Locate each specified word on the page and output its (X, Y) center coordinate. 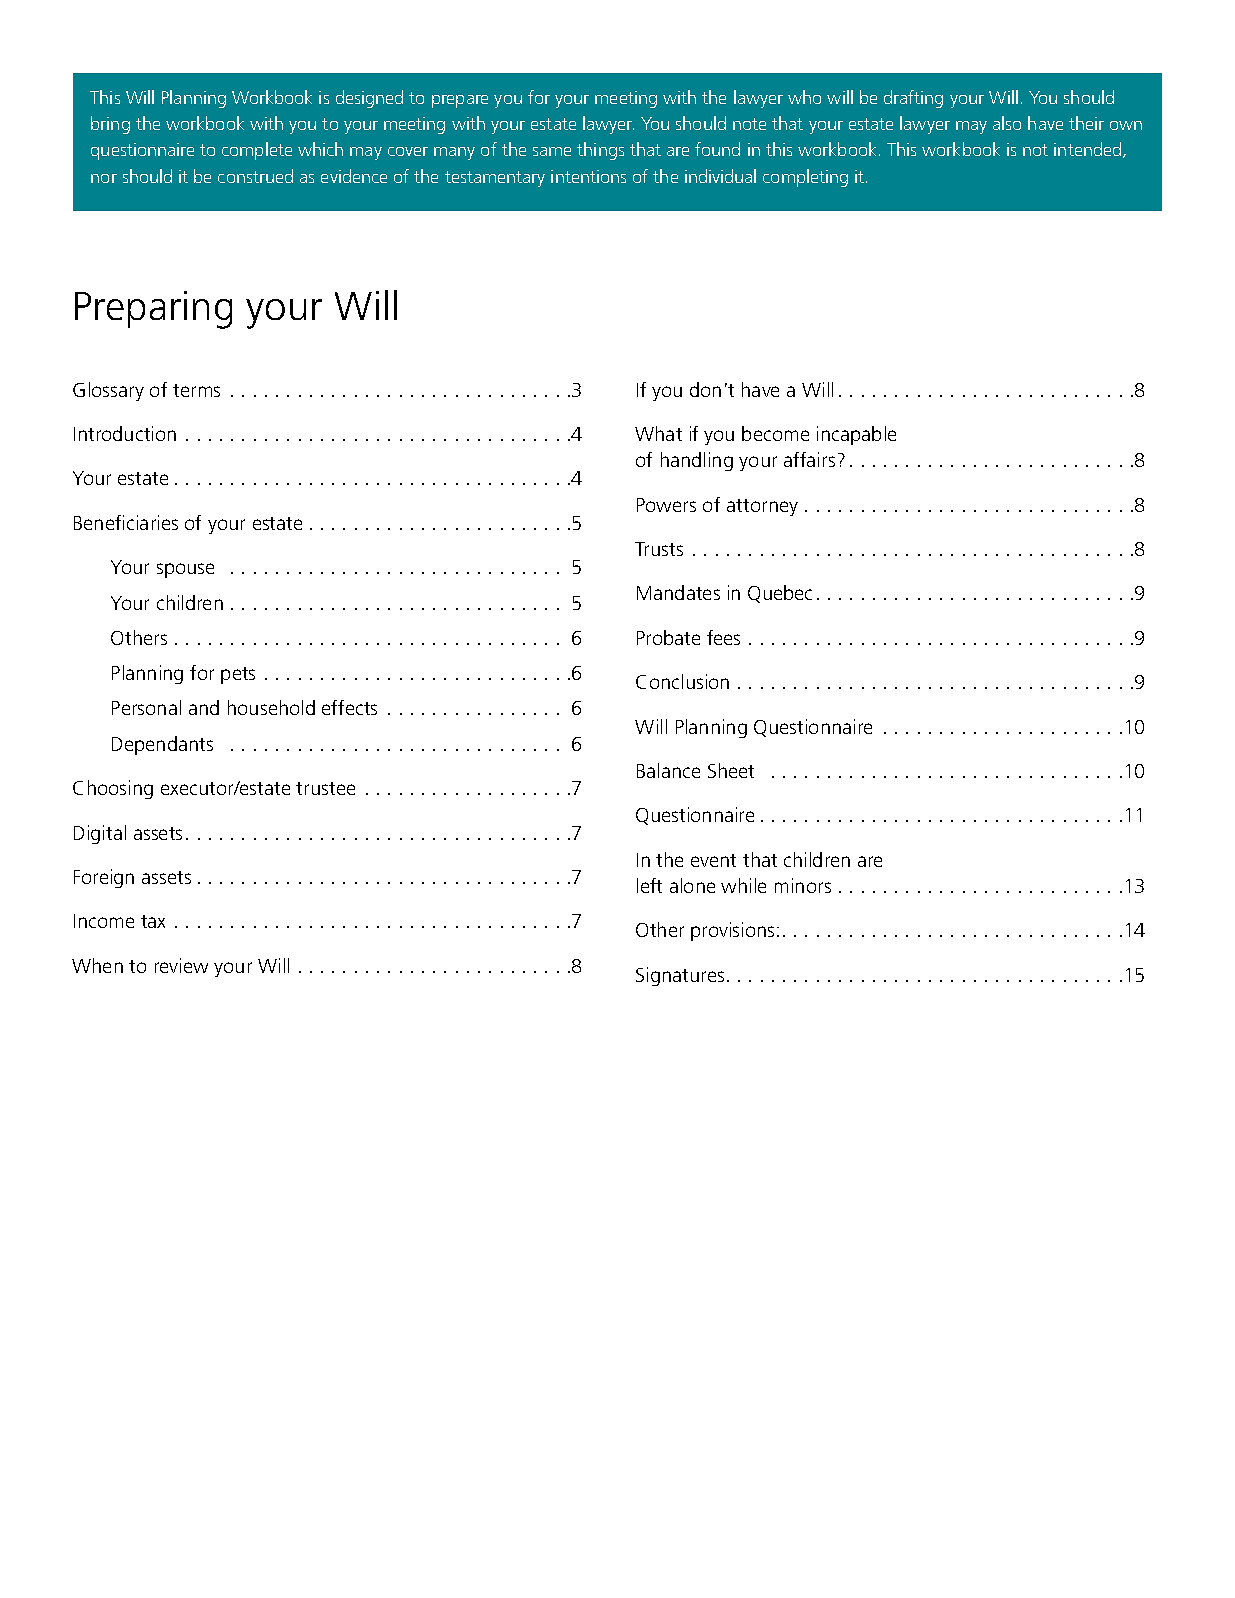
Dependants (162, 745)
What (658, 433)
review (181, 965)
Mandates (678, 592)
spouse (185, 570)
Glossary (108, 391)
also (1007, 123)
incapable (856, 435)
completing (805, 178)
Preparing (153, 310)
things (600, 151)
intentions (588, 176)
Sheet (731, 770)
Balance (668, 770)
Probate (668, 637)
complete (257, 151)
